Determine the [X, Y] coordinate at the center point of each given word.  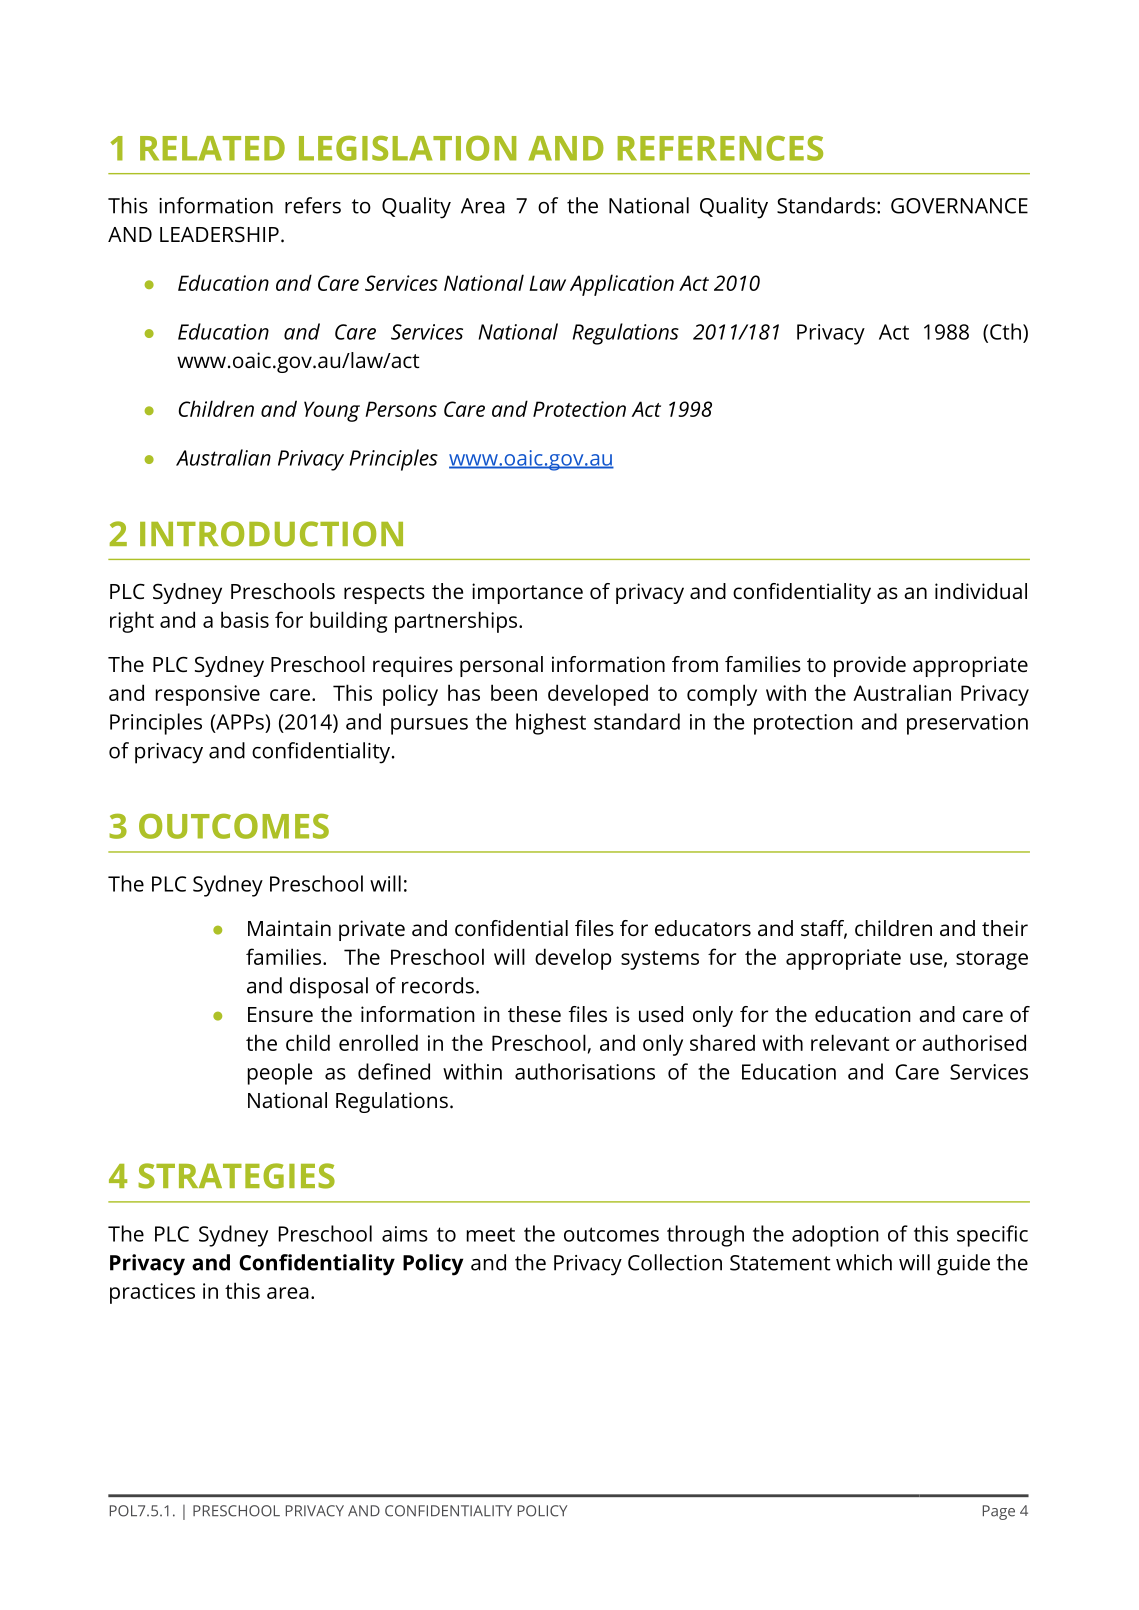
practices [152, 1293]
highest [551, 724]
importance [527, 593]
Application [622, 285]
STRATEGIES [236, 1176]
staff [824, 929]
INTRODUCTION [271, 534]
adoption [835, 1236]
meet [491, 1234]
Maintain [289, 928]
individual [981, 591]
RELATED [212, 148]
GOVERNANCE [959, 206]
